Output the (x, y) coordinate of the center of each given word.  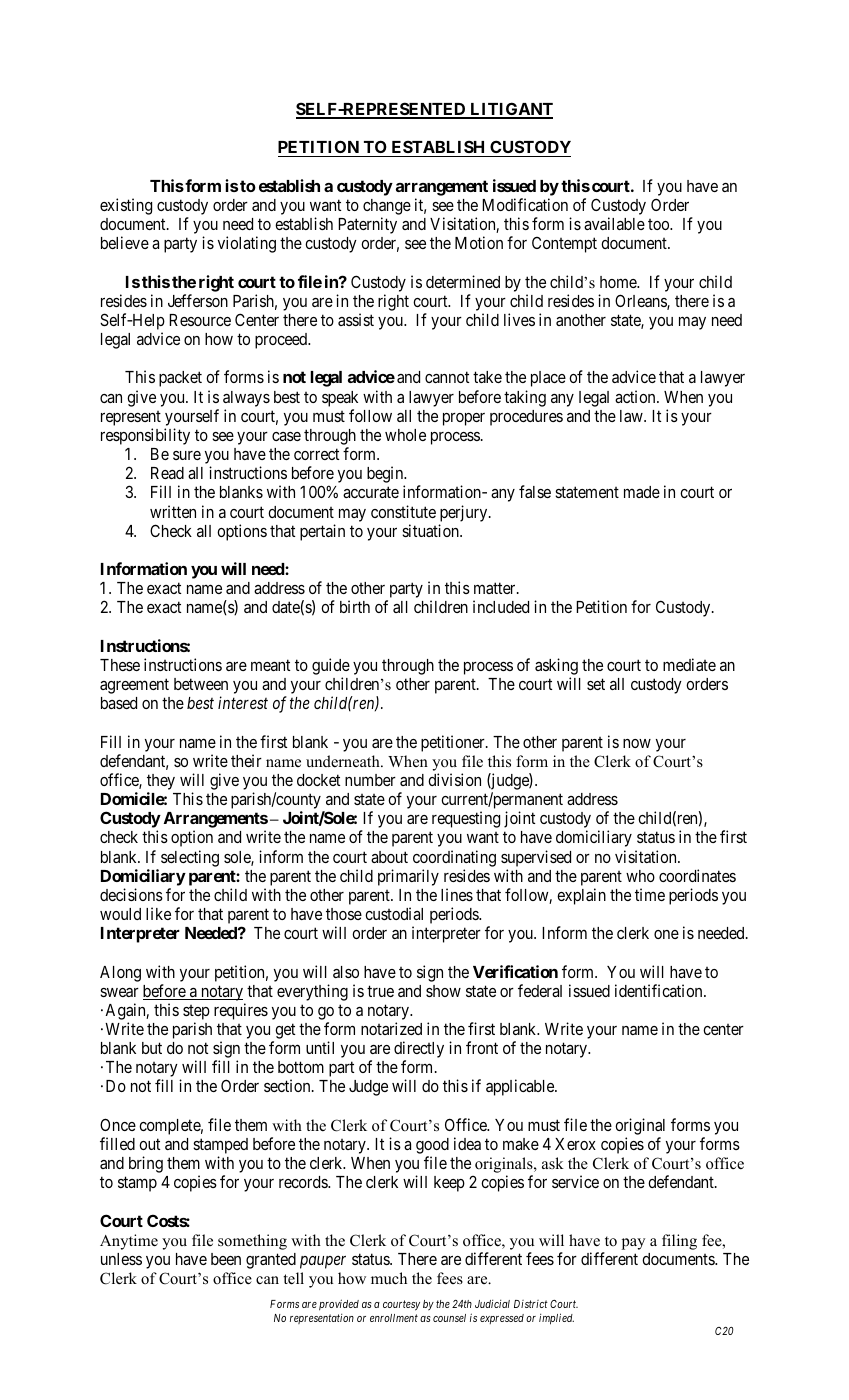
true (380, 991)
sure (187, 455)
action (636, 396)
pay (633, 1244)
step (196, 1014)
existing (126, 206)
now (637, 743)
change (387, 207)
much (389, 1278)
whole (405, 435)
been (226, 1259)
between (201, 684)
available (614, 223)
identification (660, 990)
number (370, 780)
